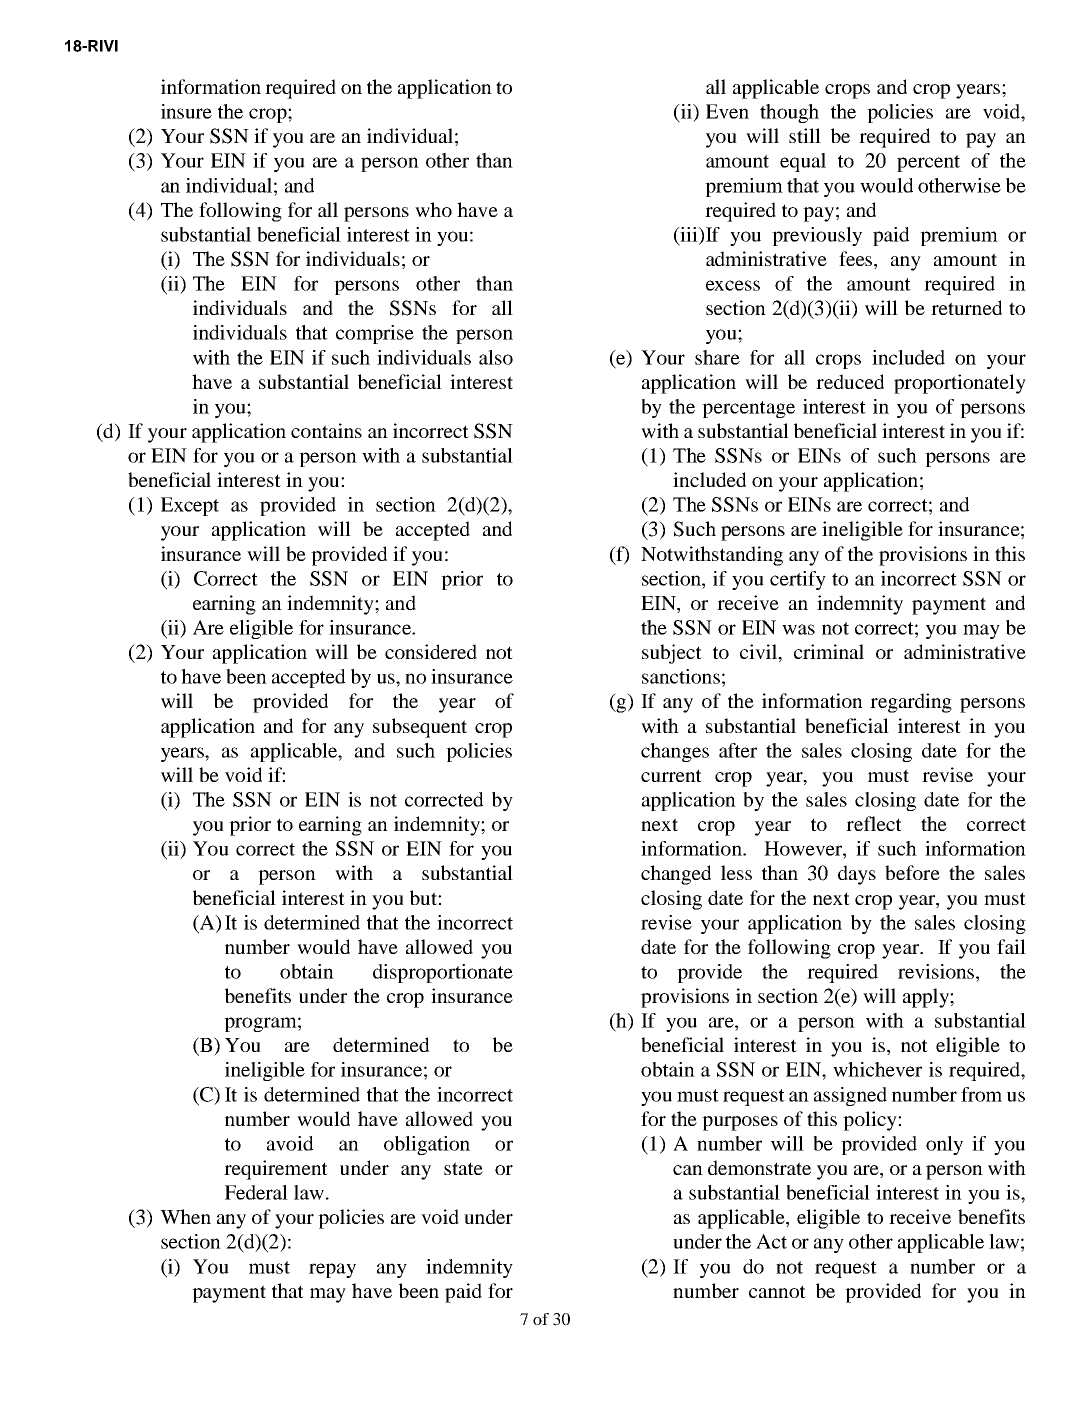 This image has height=1410, width=1090. Describe the element at coordinates (496, 357) in the image. I see `also` at that location.
